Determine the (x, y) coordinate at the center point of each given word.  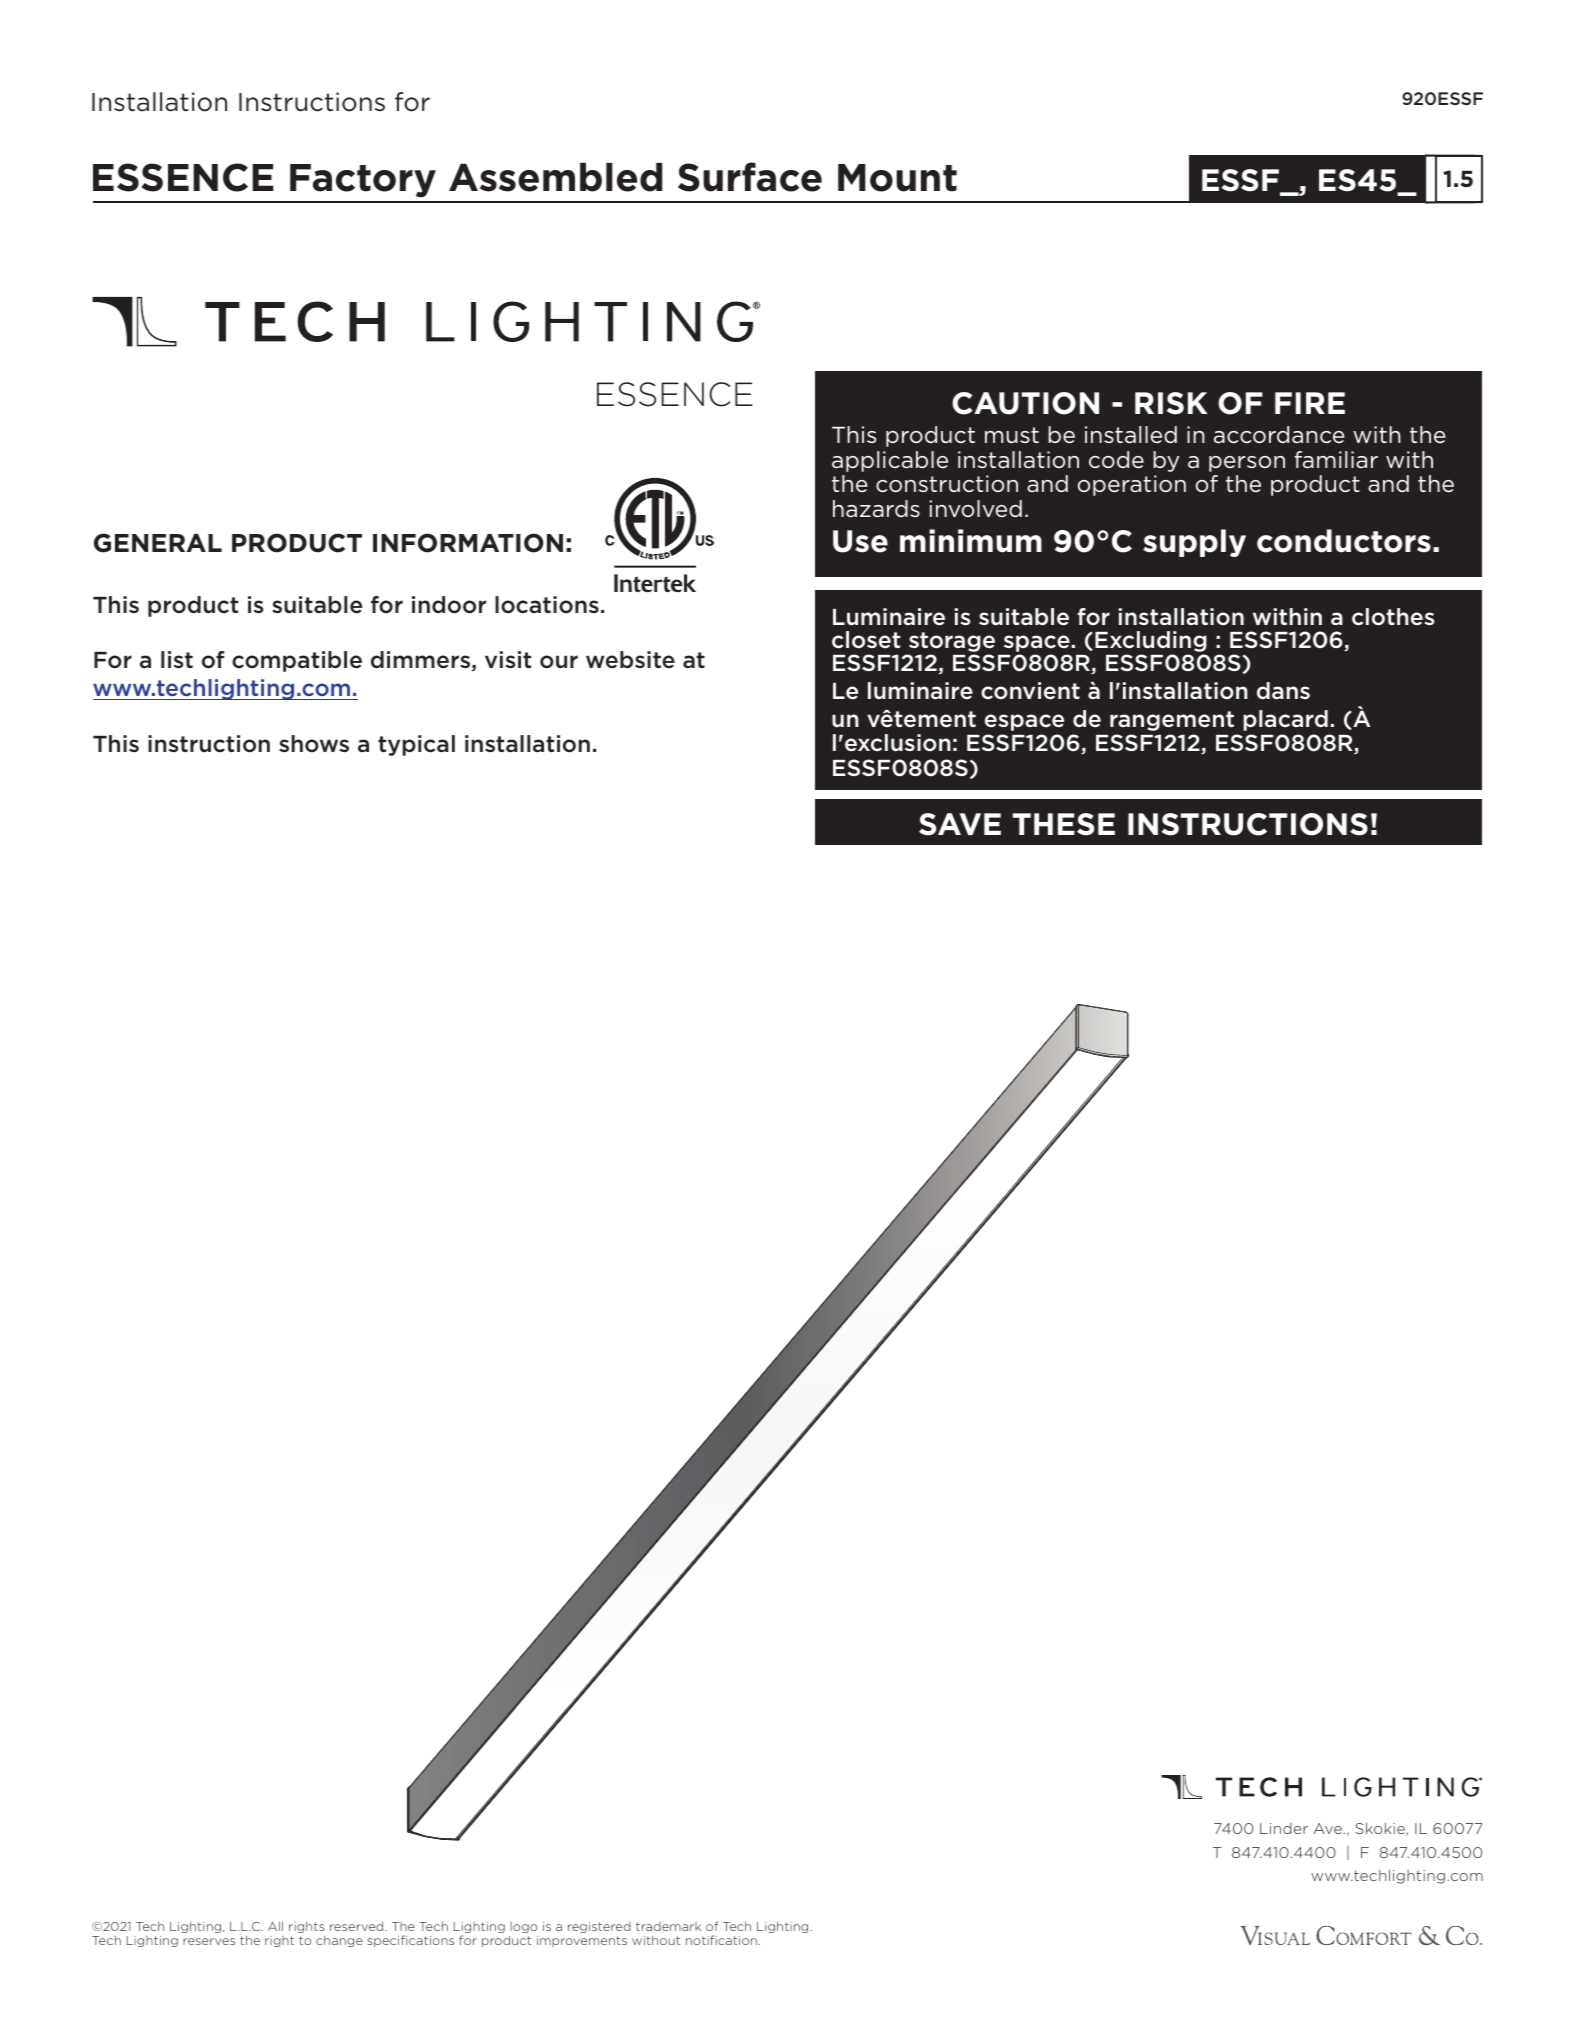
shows (314, 743)
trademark (668, 1926)
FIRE (1310, 403)
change (339, 1941)
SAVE (960, 824)
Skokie (1381, 1829)
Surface (750, 177)
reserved (358, 1926)
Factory (363, 181)
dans (1283, 690)
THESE (1064, 824)
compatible (297, 661)
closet (866, 640)
